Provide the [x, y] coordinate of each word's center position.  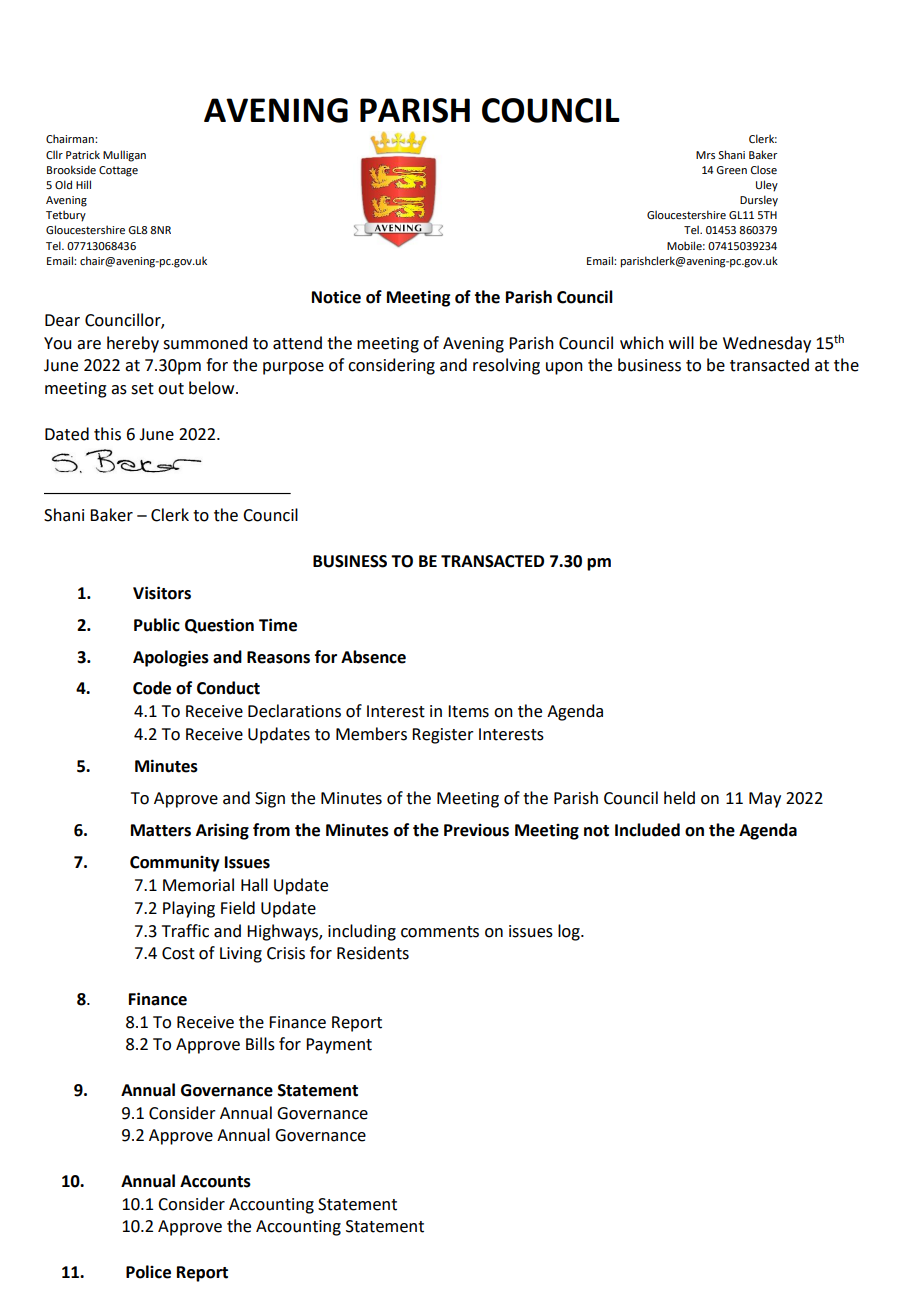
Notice [336, 297]
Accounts [215, 1181]
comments [440, 932]
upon [564, 368]
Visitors [162, 593]
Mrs [705, 155]
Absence [373, 657]
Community [175, 864]
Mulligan [124, 156]
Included [647, 830]
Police [148, 1272]
